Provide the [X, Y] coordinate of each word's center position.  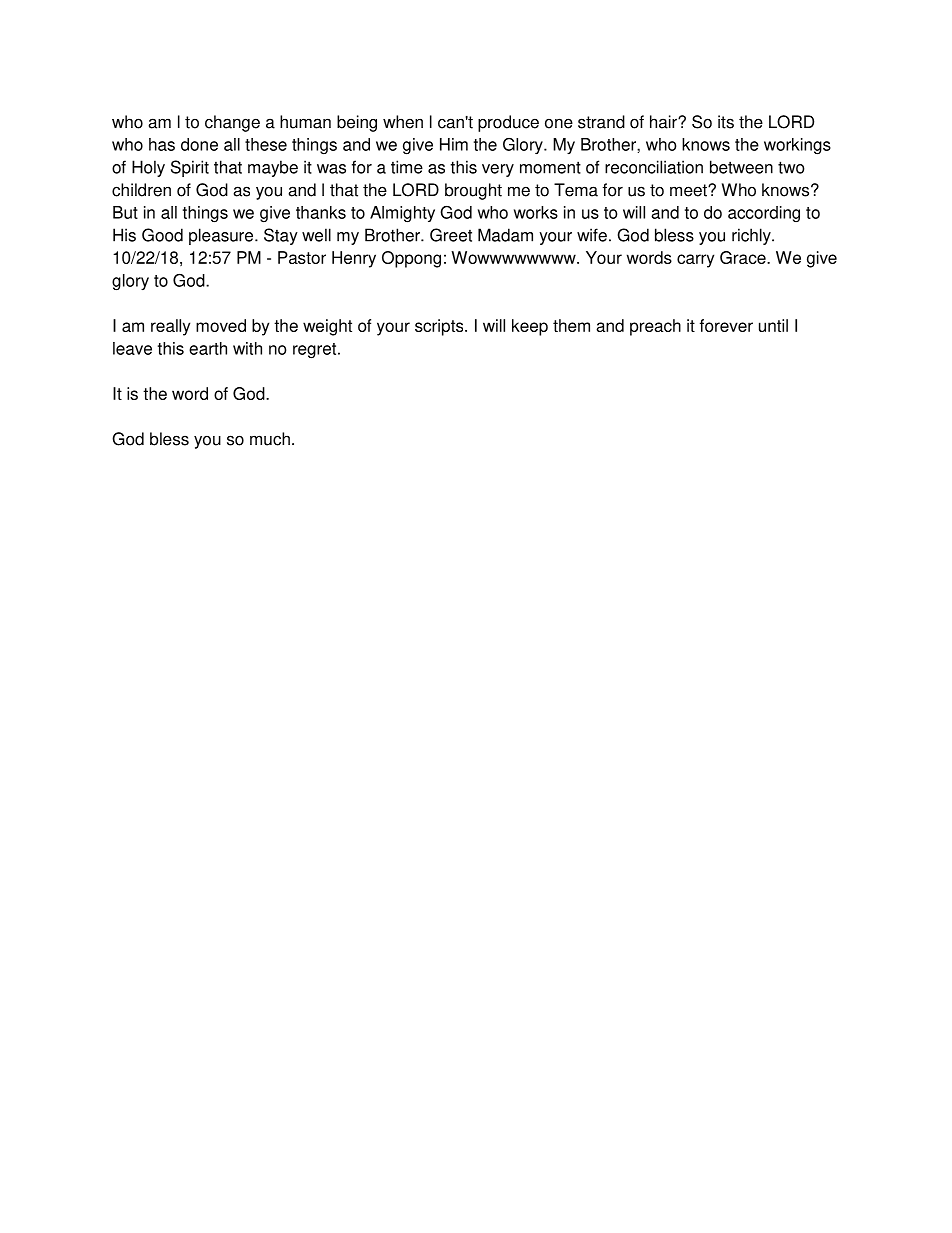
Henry [354, 259]
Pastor [302, 257]
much [270, 439]
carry [695, 261]
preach [655, 327]
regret [316, 351]
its [726, 122]
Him [454, 144]
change [232, 123]
